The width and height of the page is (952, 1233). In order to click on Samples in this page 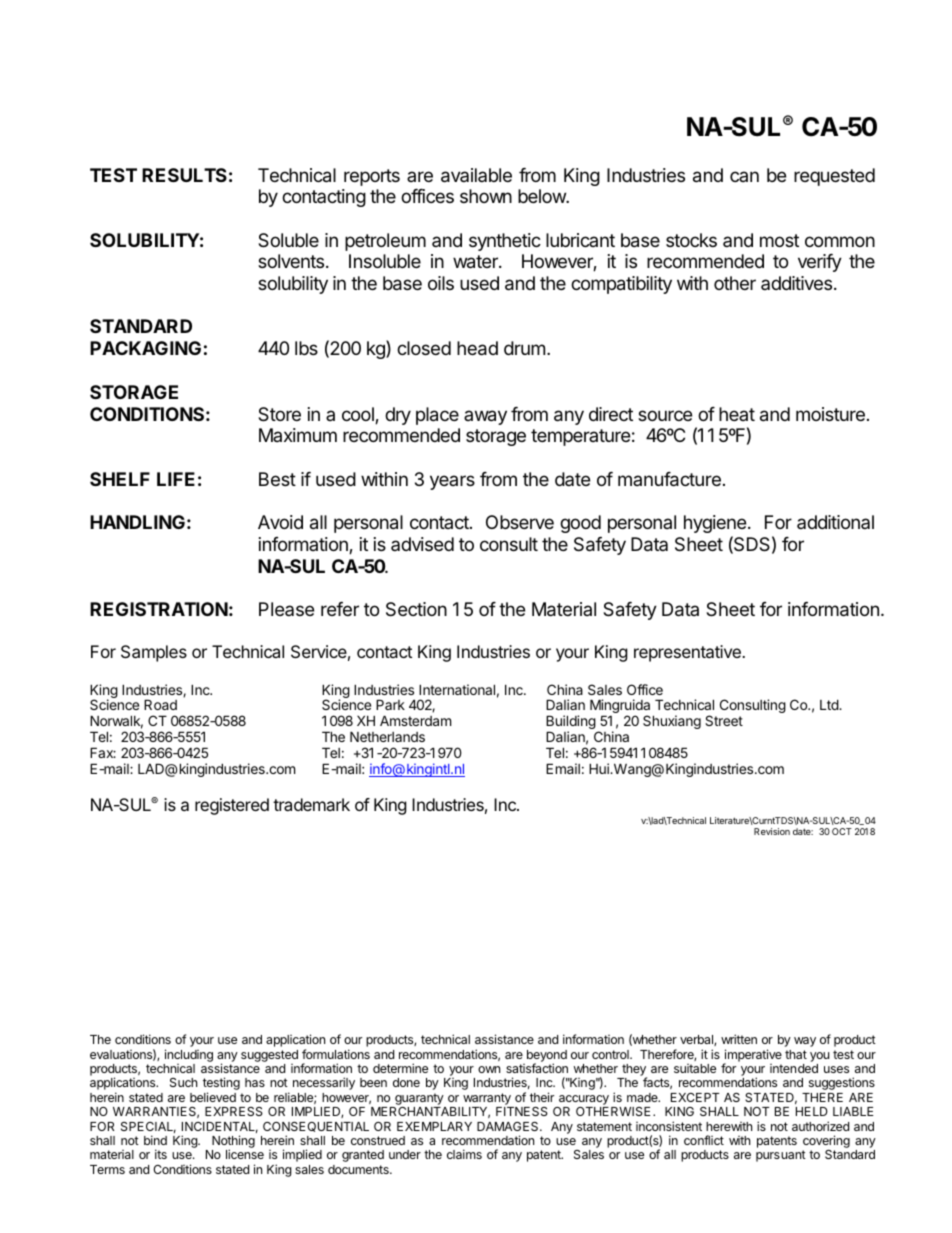, I will do `click(154, 653)`.
